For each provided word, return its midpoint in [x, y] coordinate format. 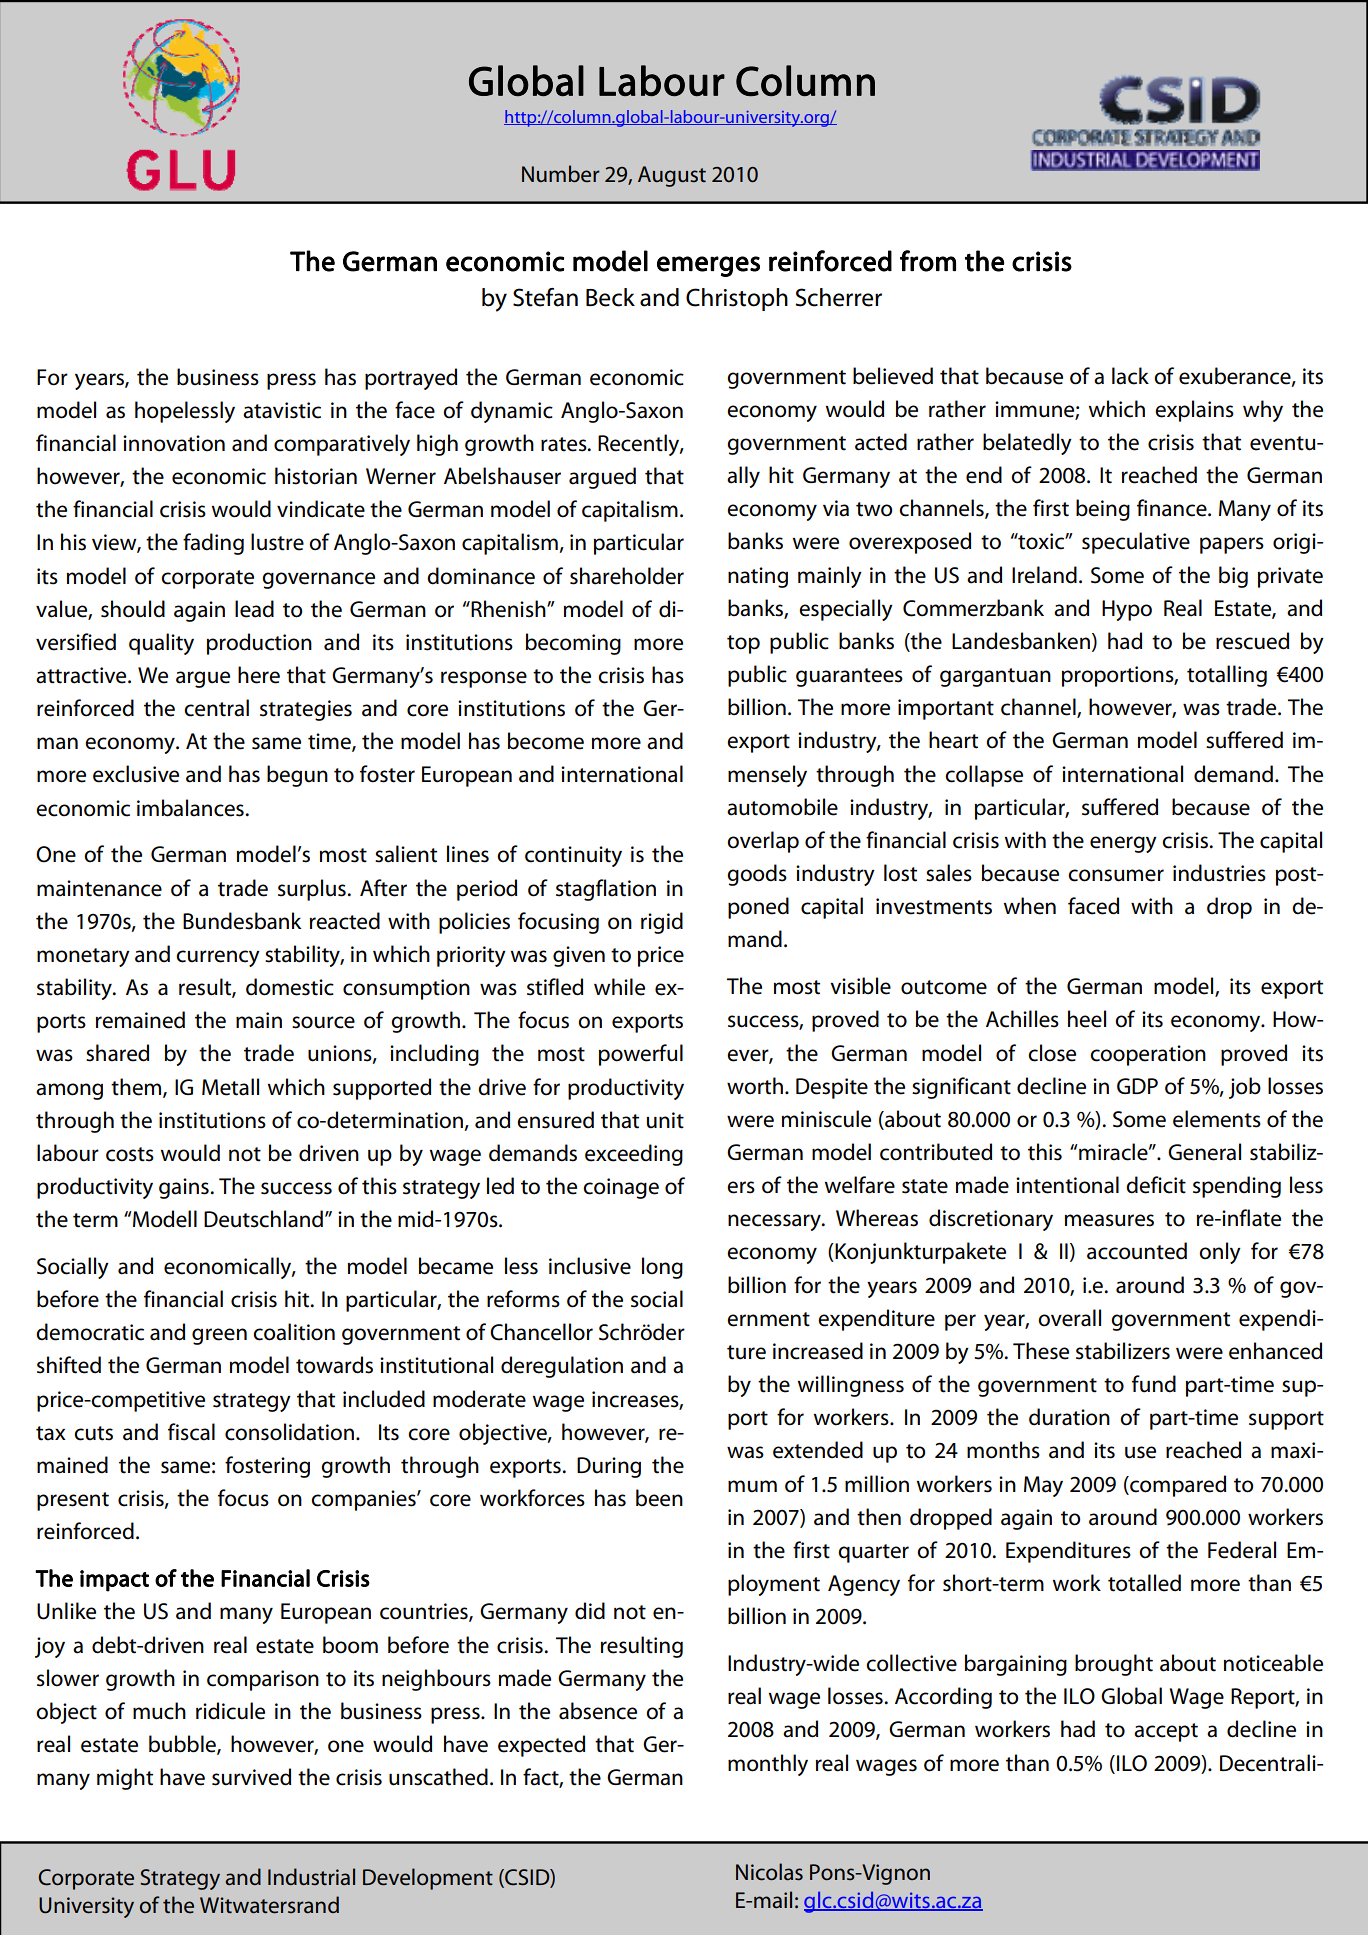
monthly [768, 1765]
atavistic [282, 410]
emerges [708, 266]
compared [1177, 1486]
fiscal [191, 1432]
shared [117, 1053]
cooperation [1148, 1055]
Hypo [1127, 610]
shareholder [627, 576]
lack [1130, 376]
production [259, 644]
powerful [641, 1055]
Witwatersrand [269, 1905]
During [609, 1467]
